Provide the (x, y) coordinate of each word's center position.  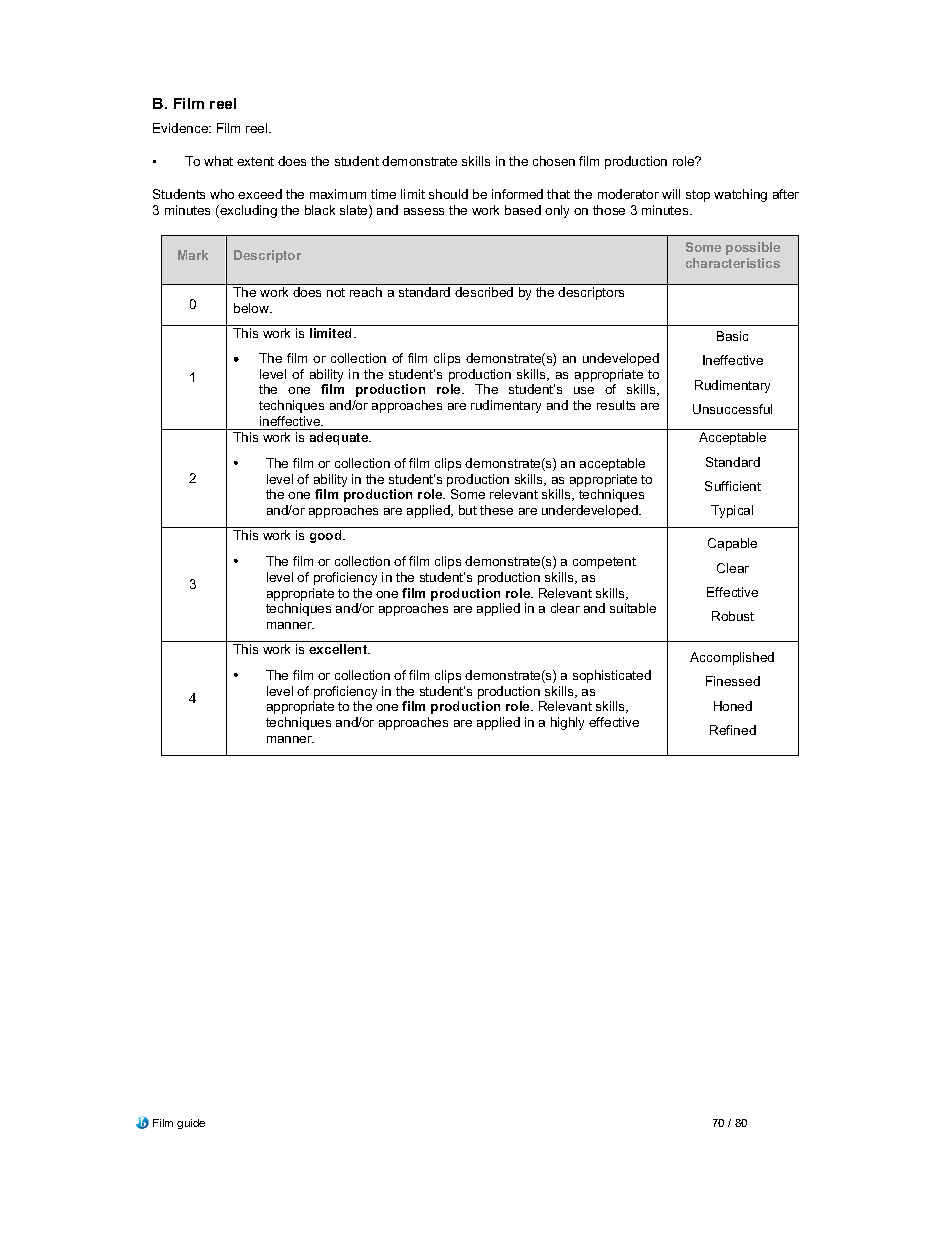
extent (255, 161)
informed (517, 194)
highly (567, 723)
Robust (733, 616)
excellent (339, 649)
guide (191, 1124)
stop (698, 196)
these (496, 510)
